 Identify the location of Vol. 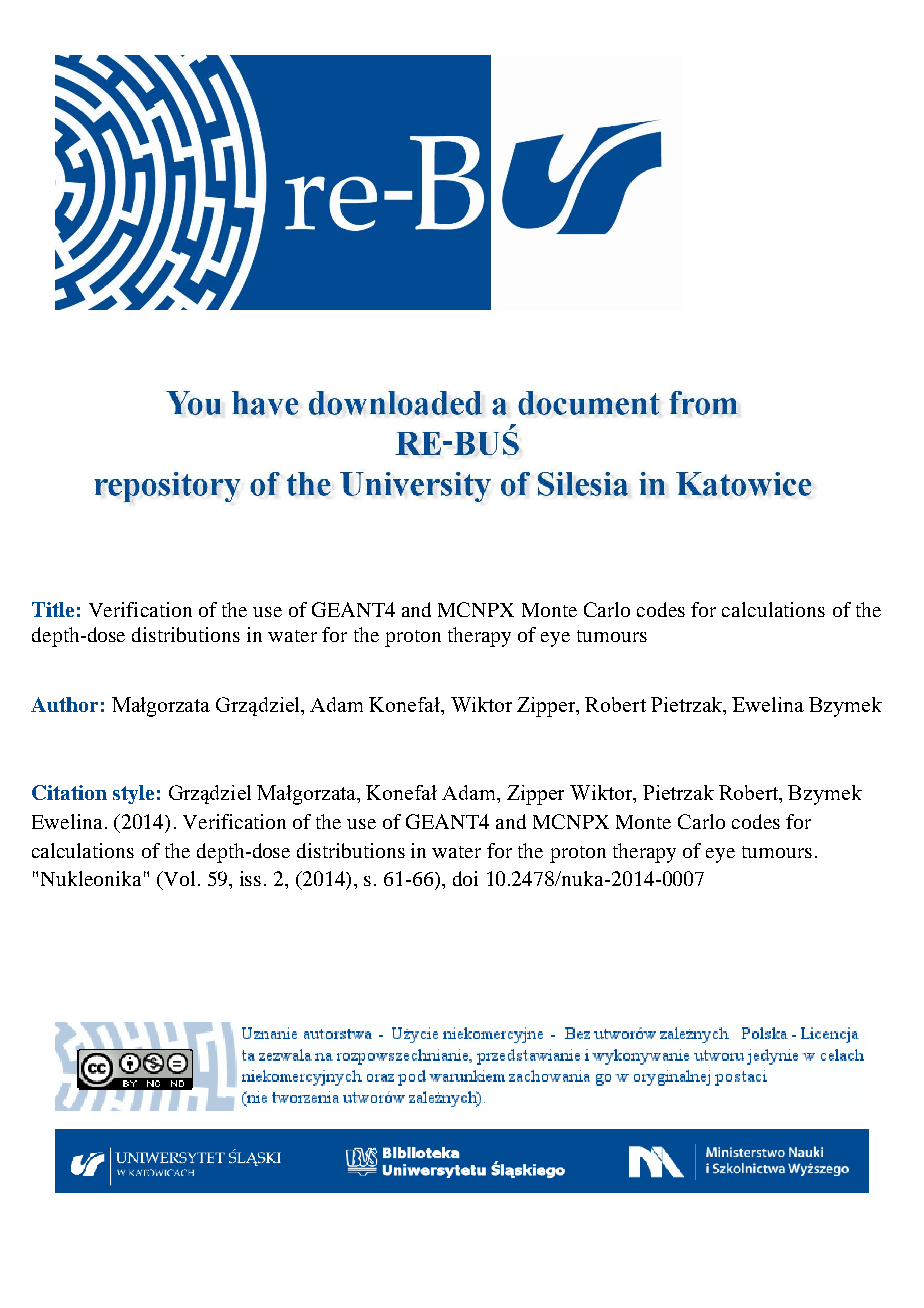
(178, 880).
